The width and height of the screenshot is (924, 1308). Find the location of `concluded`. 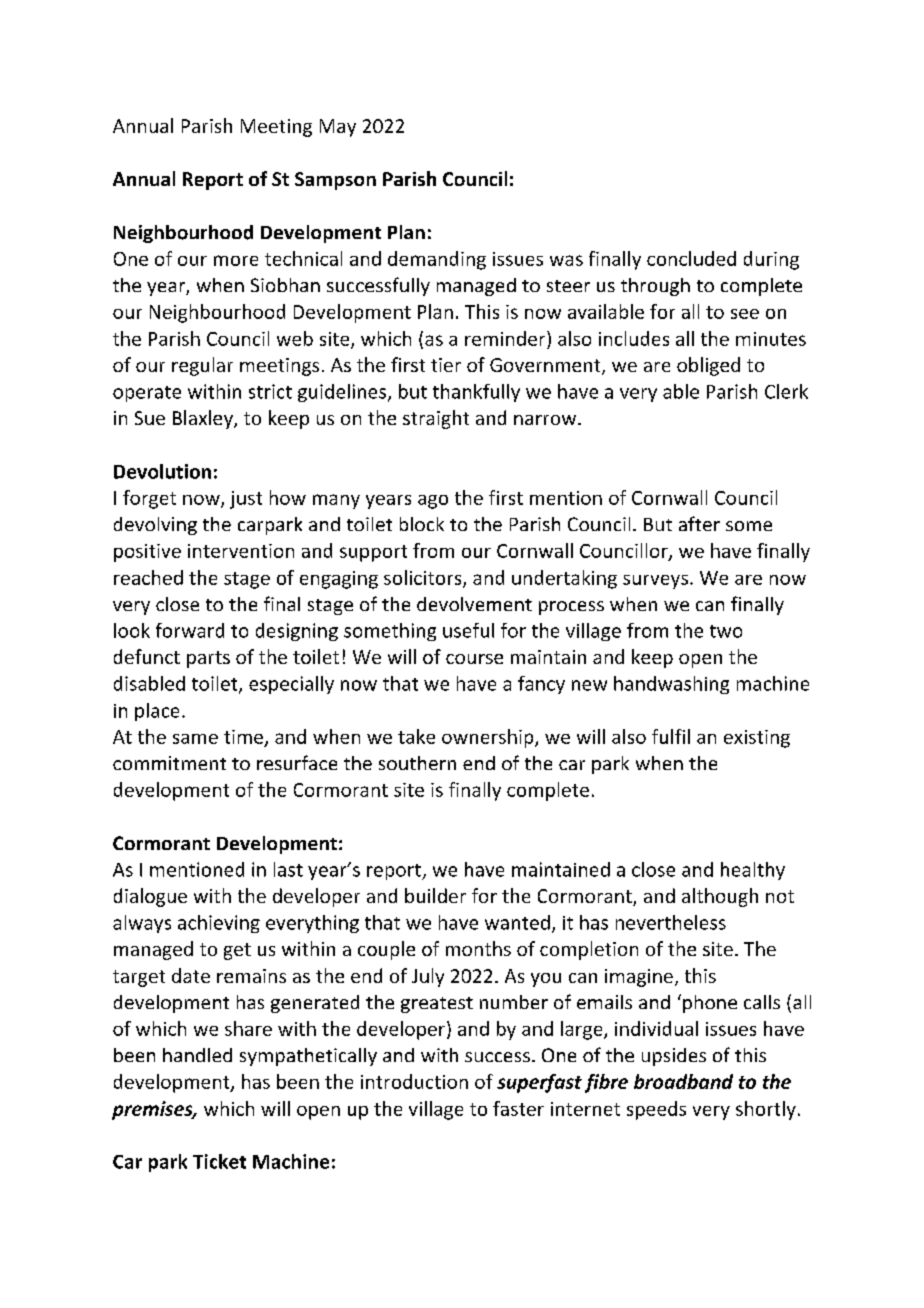

concluded is located at coordinates (691, 258).
